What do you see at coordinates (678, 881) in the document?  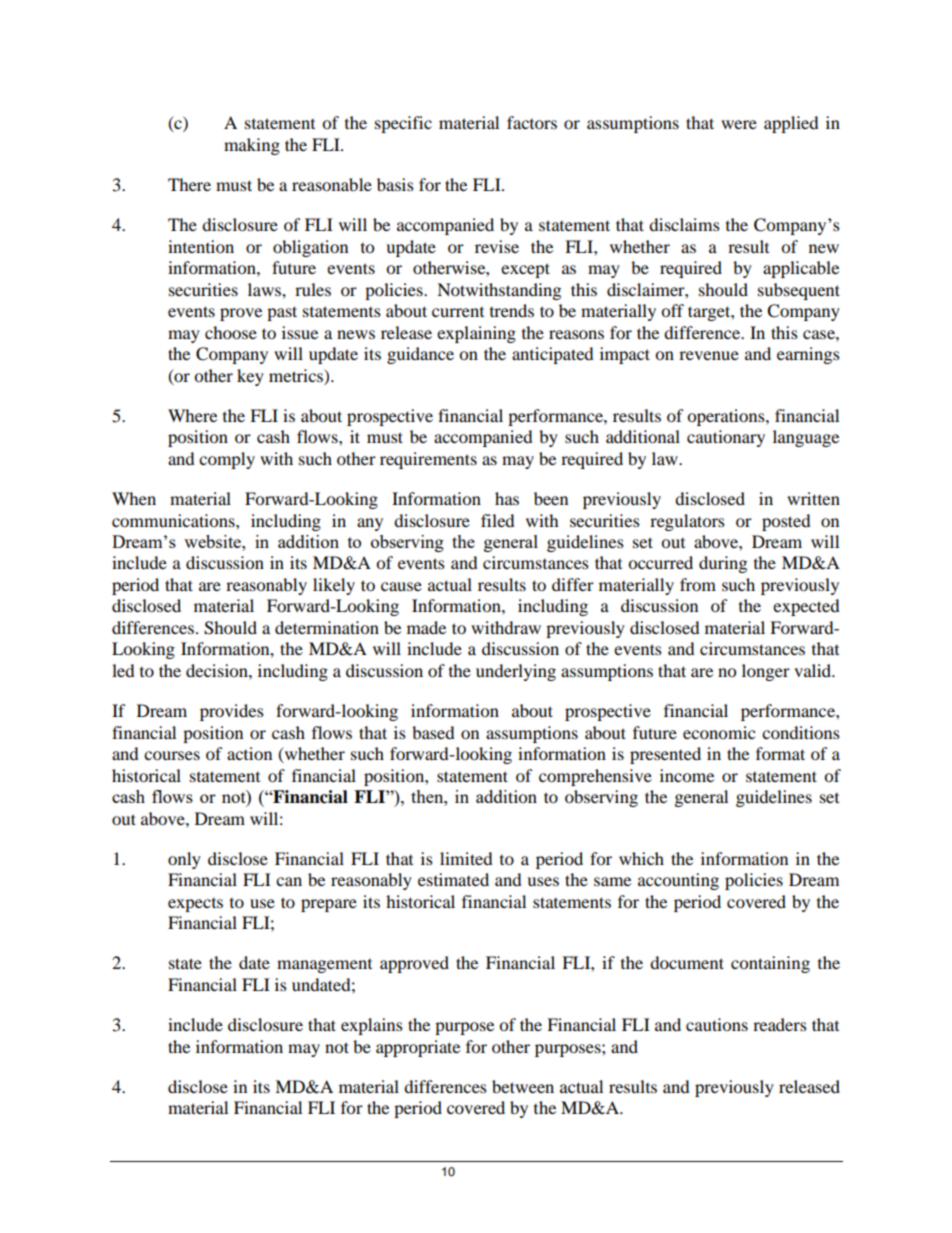 I see `accounting` at bounding box center [678, 881].
